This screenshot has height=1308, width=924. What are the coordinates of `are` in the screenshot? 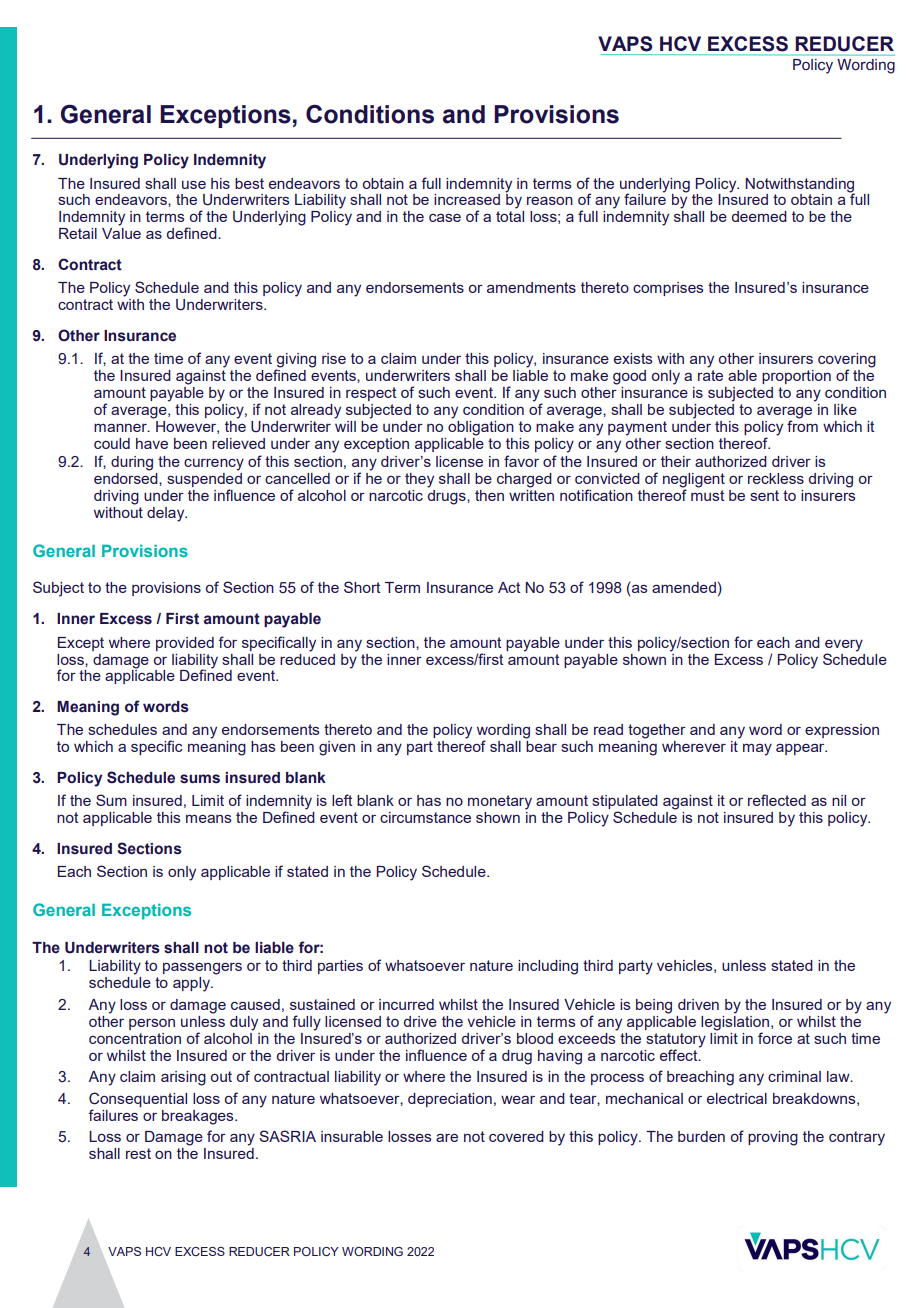 It's located at (447, 1137).
